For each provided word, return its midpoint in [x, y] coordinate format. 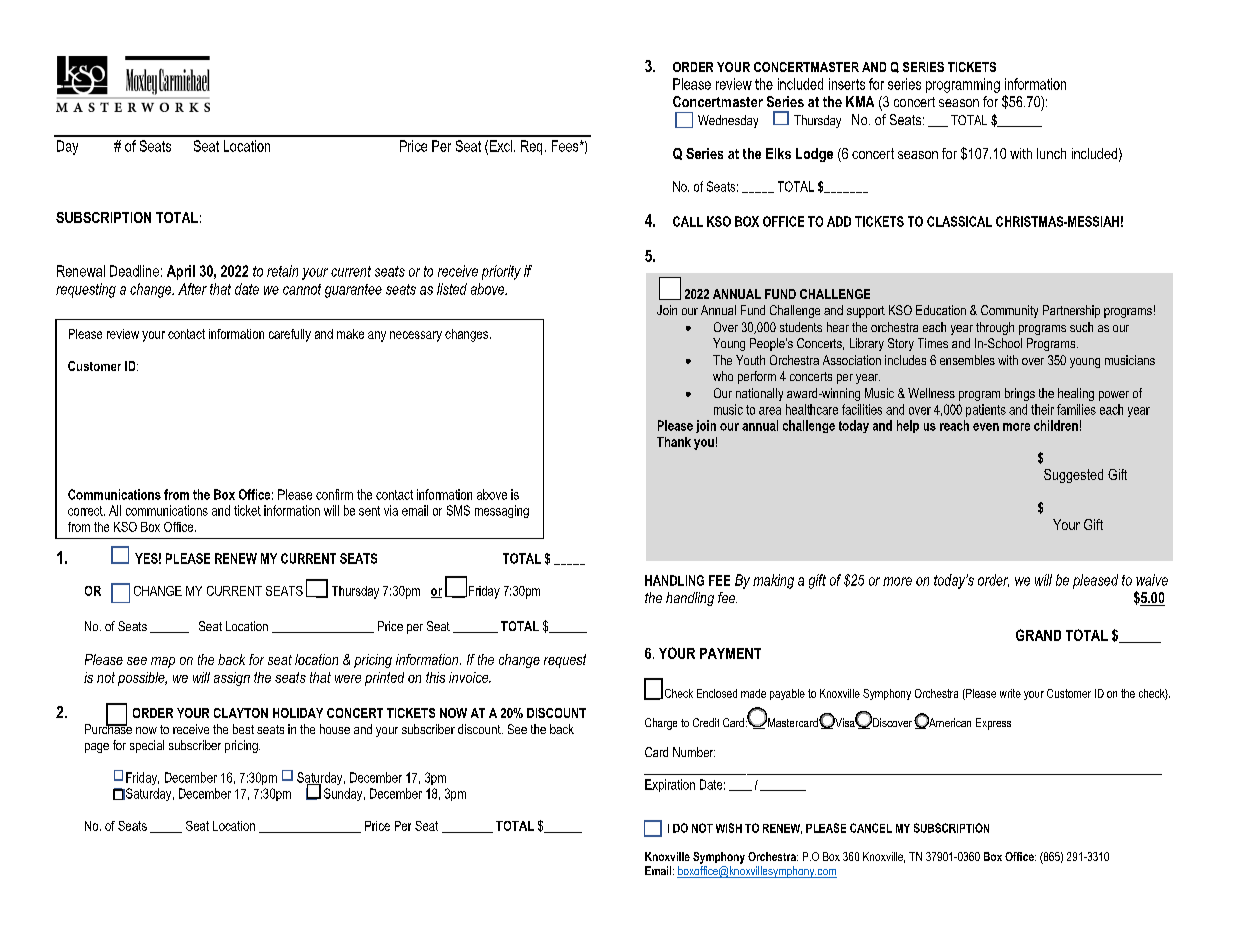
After [192, 289]
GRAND [1038, 635]
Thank [674, 442]
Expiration [670, 785]
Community [1009, 311]
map [163, 662]
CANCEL [871, 828]
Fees [566, 146]
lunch [1051, 153]
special [147, 746]
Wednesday [728, 121]
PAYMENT [730, 653]
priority [501, 272]
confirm [334, 494]
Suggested [1073, 476]
